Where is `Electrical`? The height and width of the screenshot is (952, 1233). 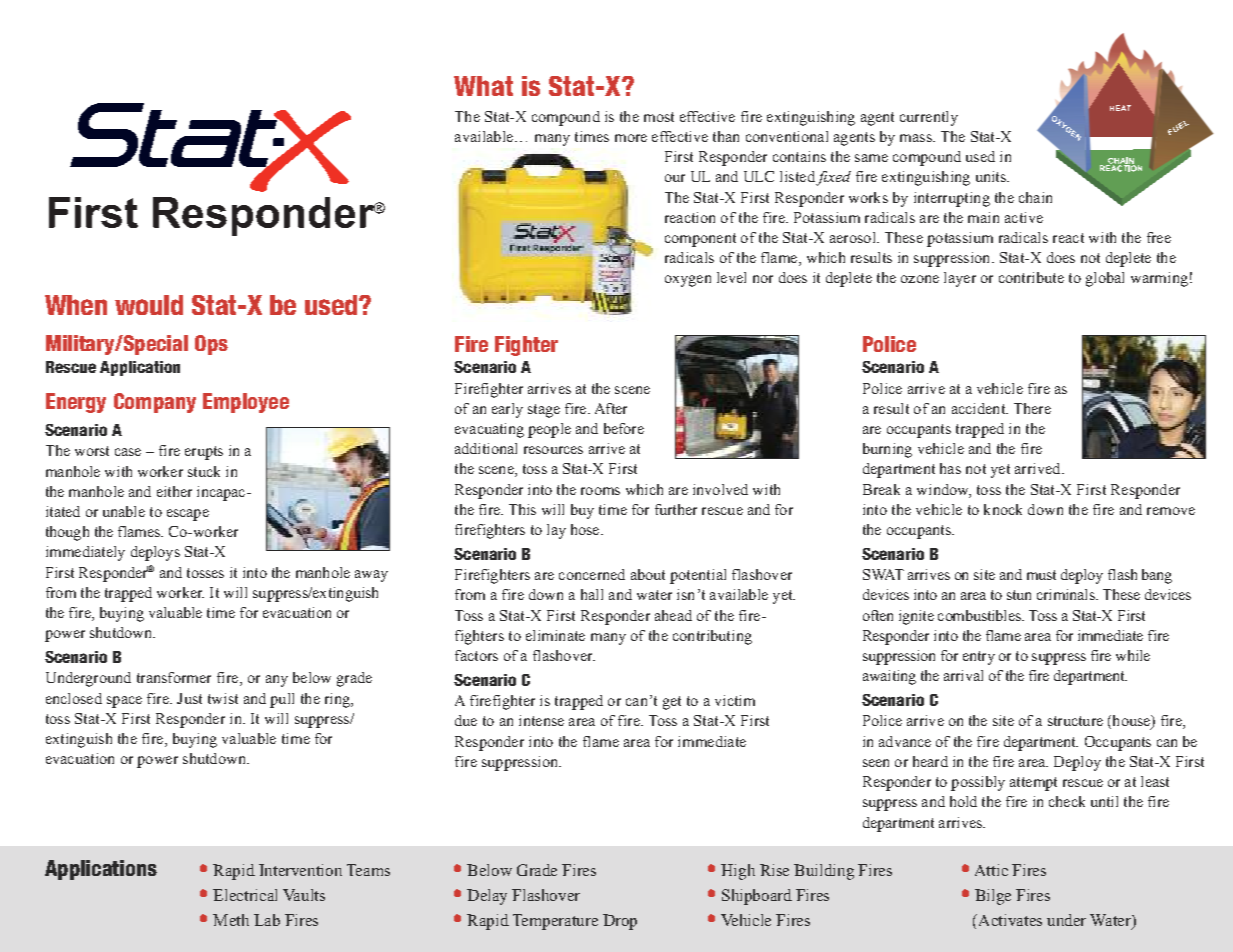 Electrical is located at coordinates (245, 895).
